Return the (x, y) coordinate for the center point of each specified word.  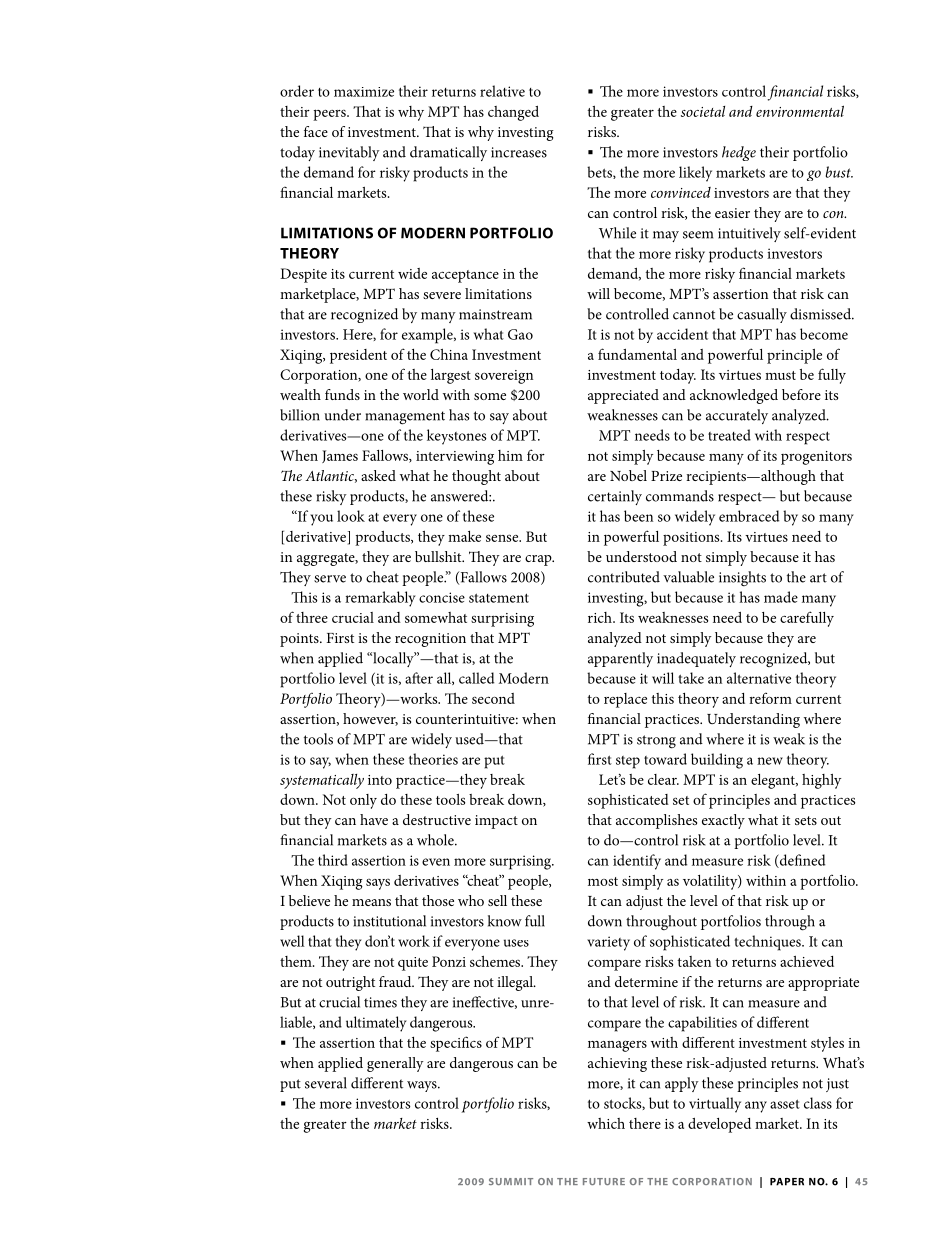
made (781, 597)
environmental (800, 111)
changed (513, 113)
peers (330, 115)
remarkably (380, 599)
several (326, 1083)
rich (601, 617)
